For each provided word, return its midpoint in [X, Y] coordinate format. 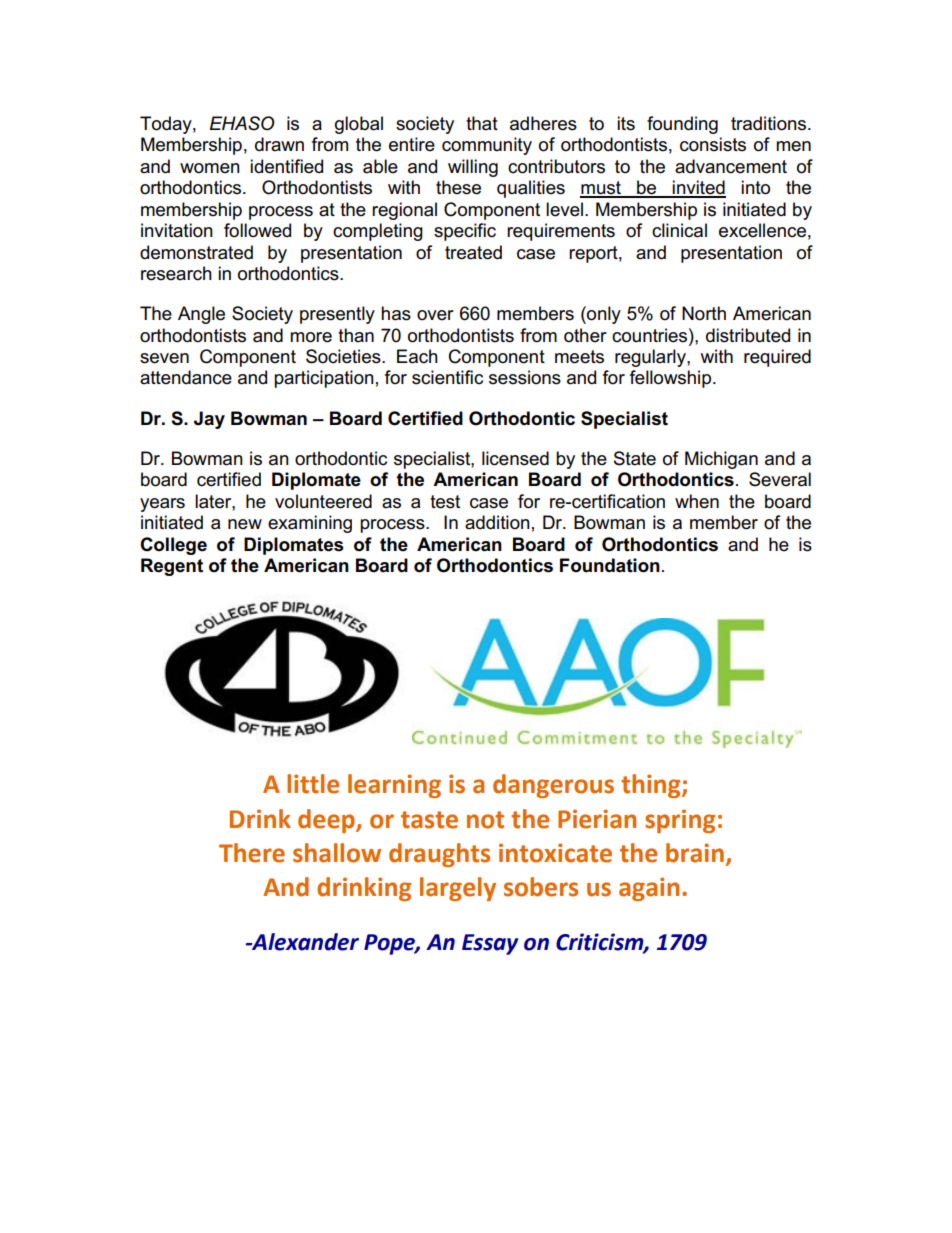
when [697, 501]
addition [497, 522]
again [649, 889]
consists [713, 144]
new [245, 524]
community [487, 146]
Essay [490, 944]
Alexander [304, 942]
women [210, 168]
